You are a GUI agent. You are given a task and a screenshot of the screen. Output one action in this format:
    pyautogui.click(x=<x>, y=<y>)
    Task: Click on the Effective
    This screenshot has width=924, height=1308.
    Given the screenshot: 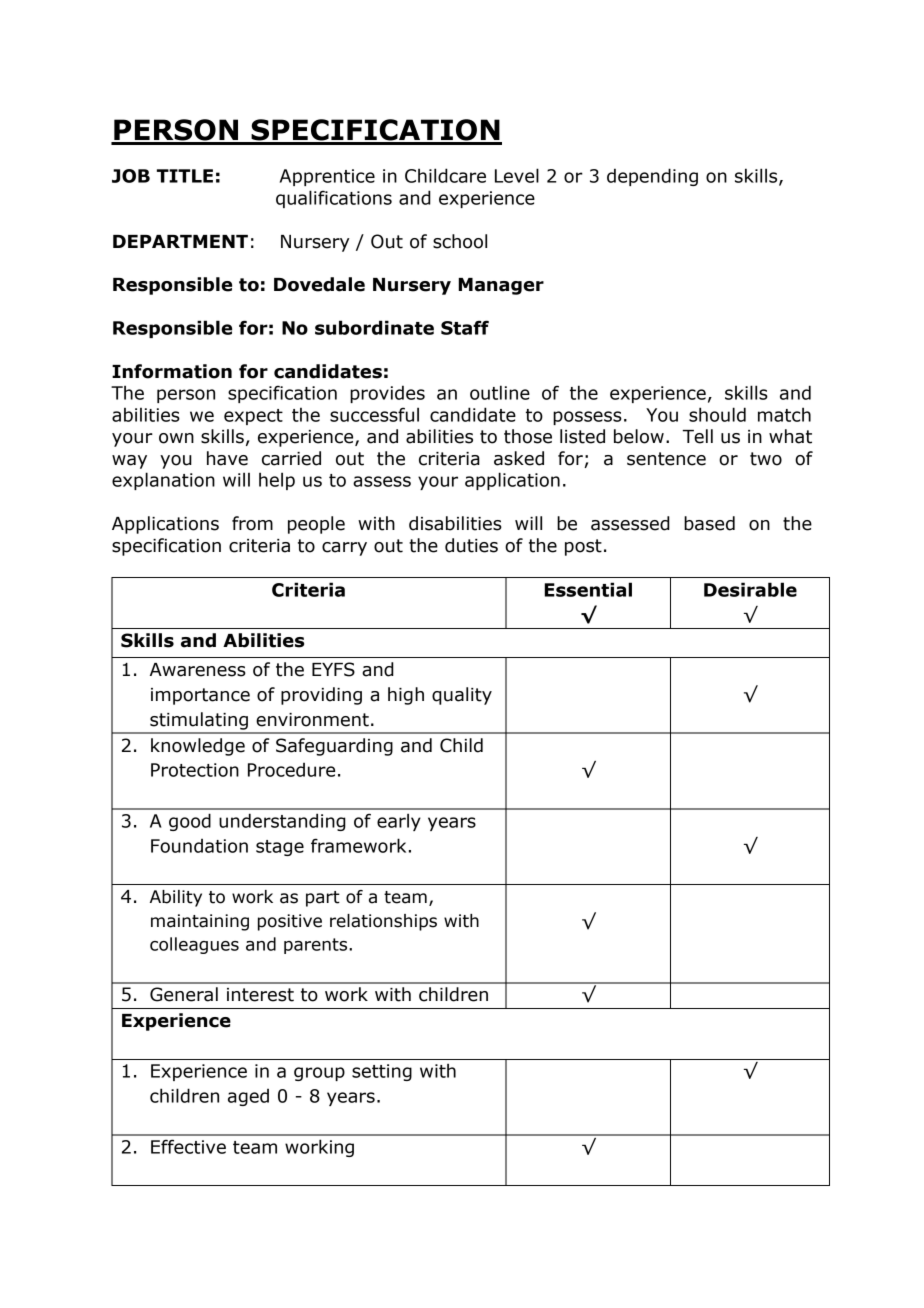 What is the action you would take?
    pyautogui.click(x=188, y=1146)
